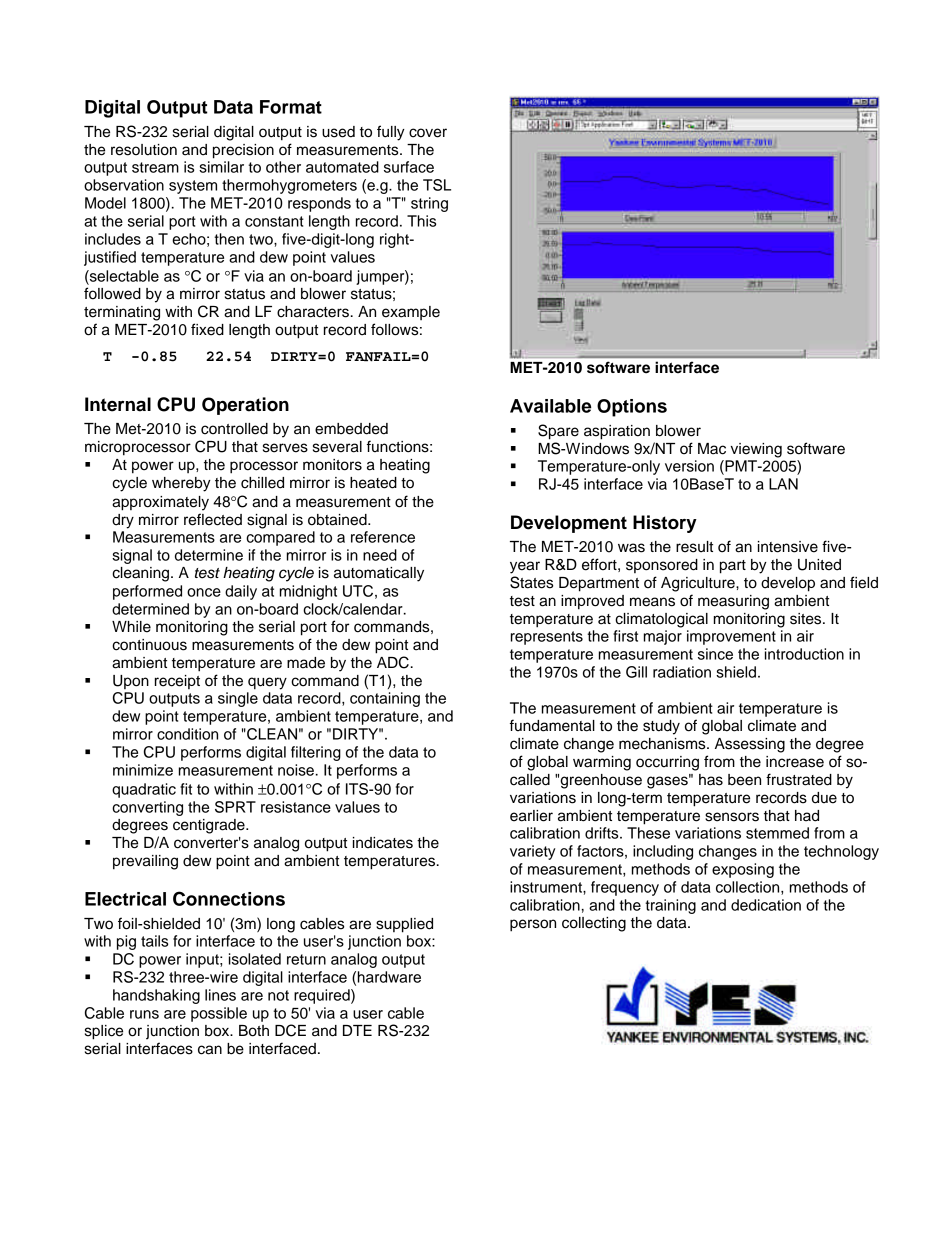 The width and height of the image is (952, 1233). What do you see at coordinates (437, 185) in the image?
I see `TSL` at bounding box center [437, 185].
